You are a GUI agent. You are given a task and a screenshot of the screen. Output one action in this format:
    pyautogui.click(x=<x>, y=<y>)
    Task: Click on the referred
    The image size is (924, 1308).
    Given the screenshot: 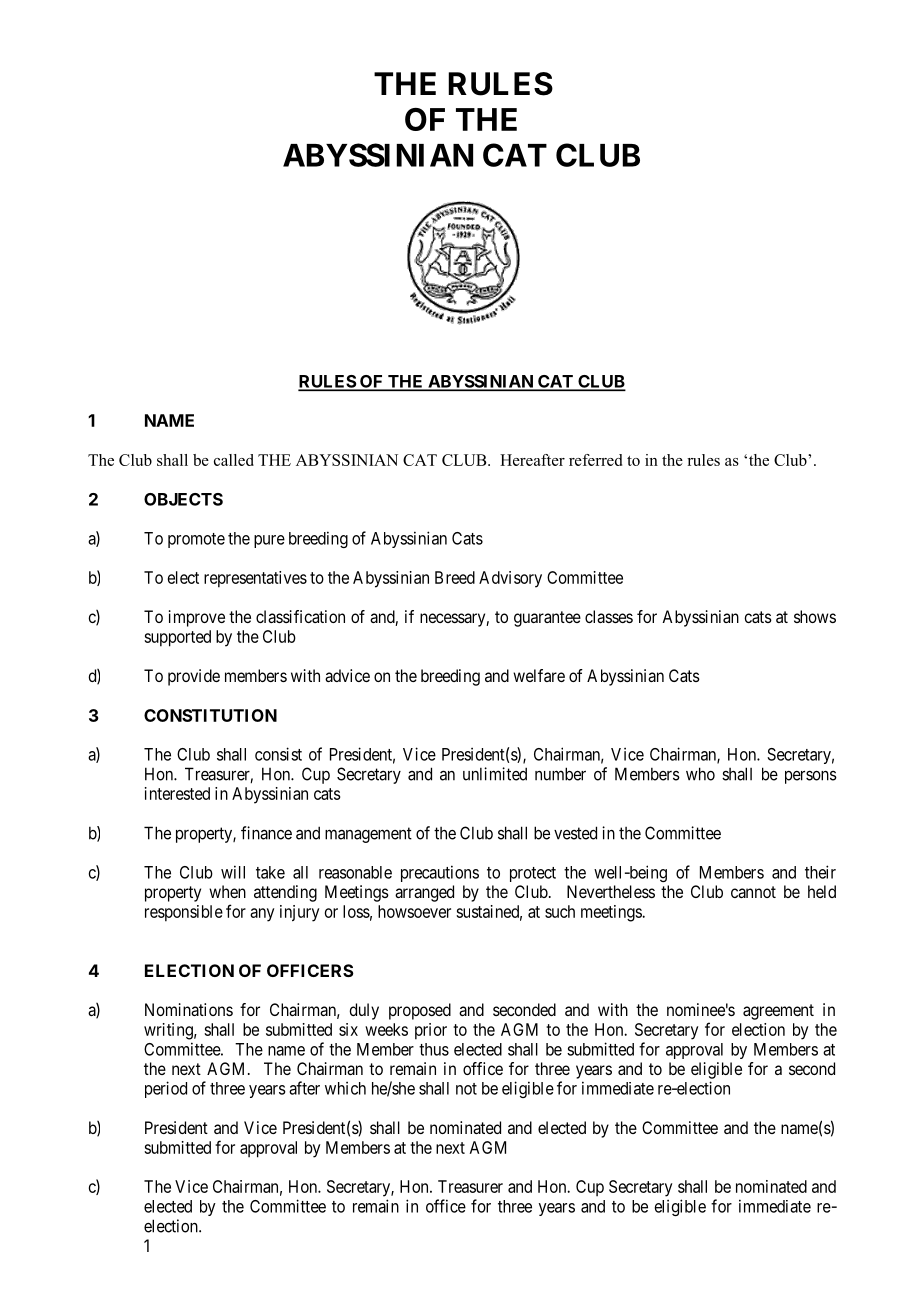 What is the action you would take?
    pyautogui.click(x=595, y=460)
